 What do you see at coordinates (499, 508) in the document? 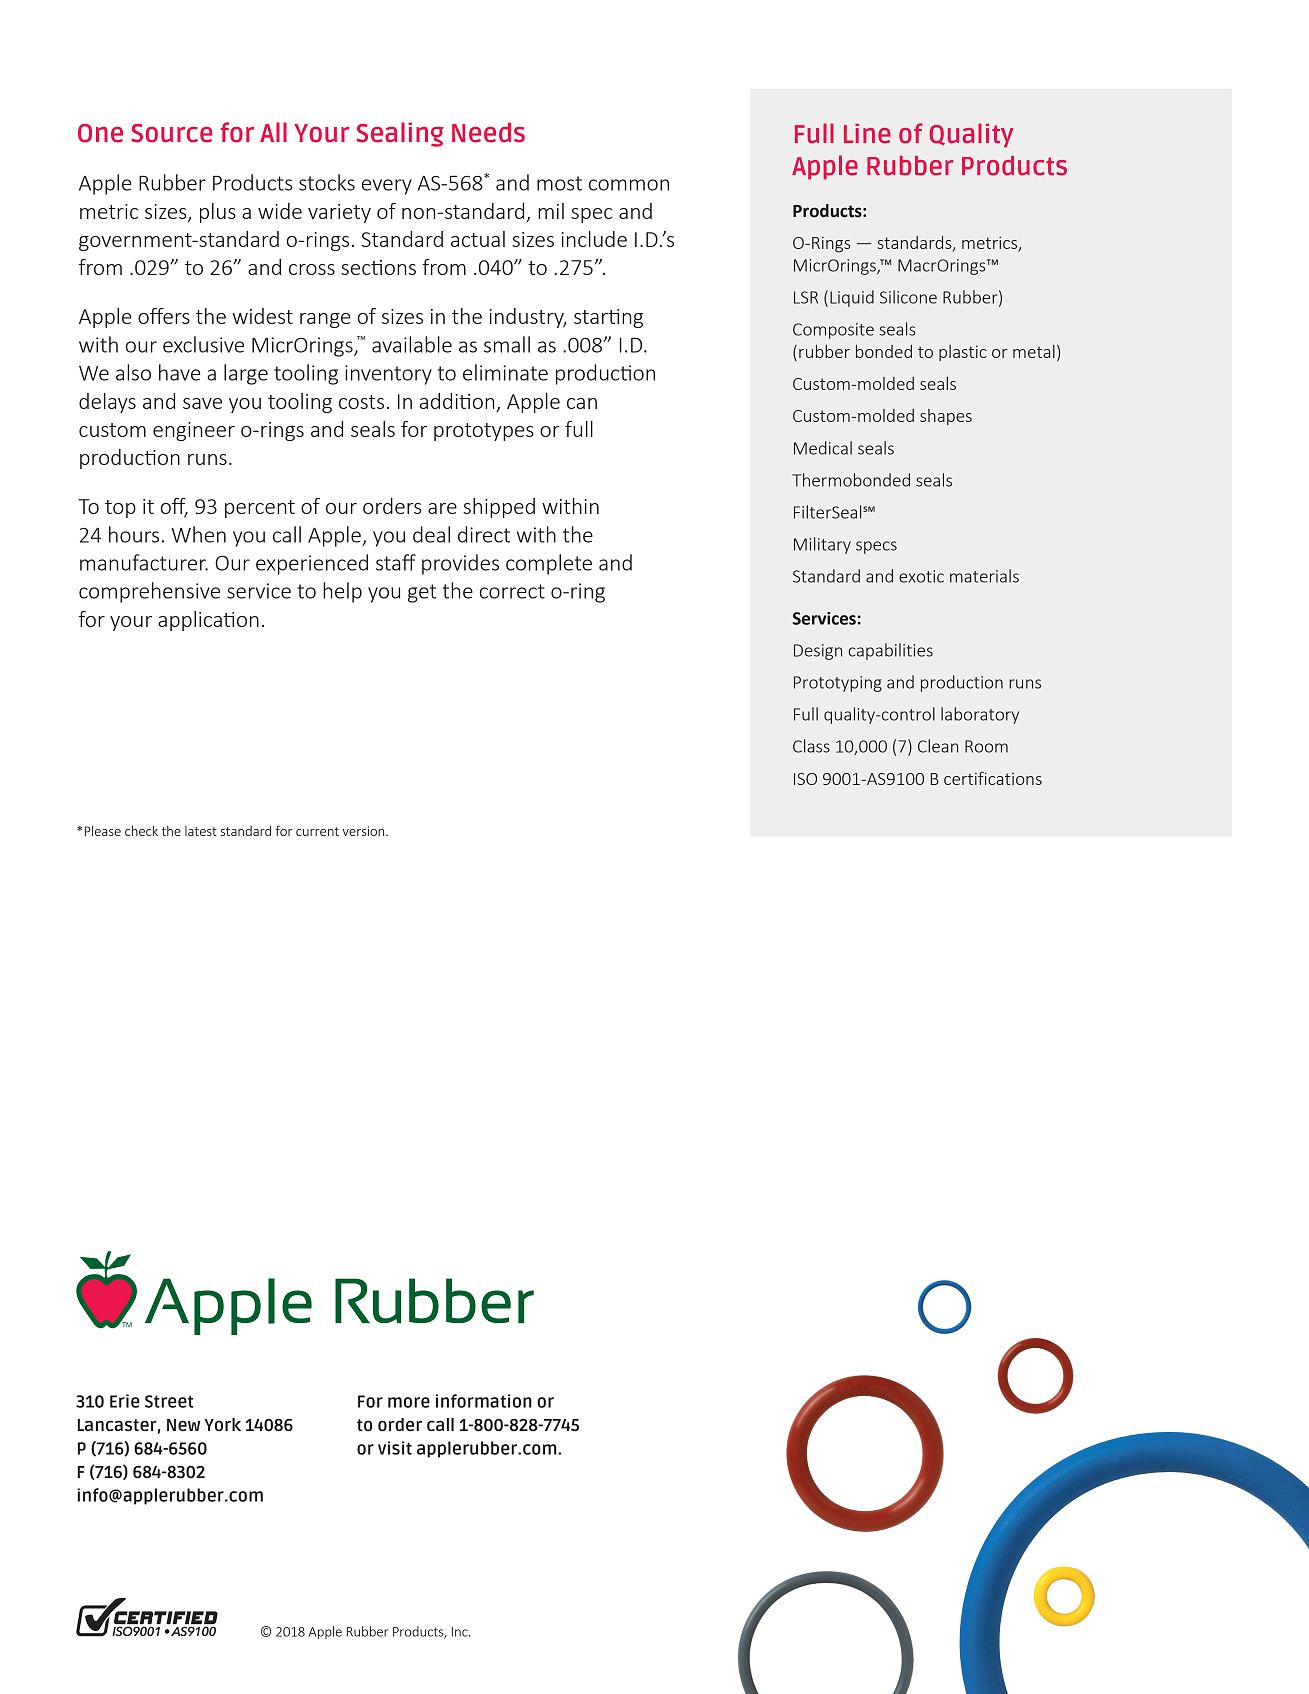
I see `shipped` at bounding box center [499, 508].
